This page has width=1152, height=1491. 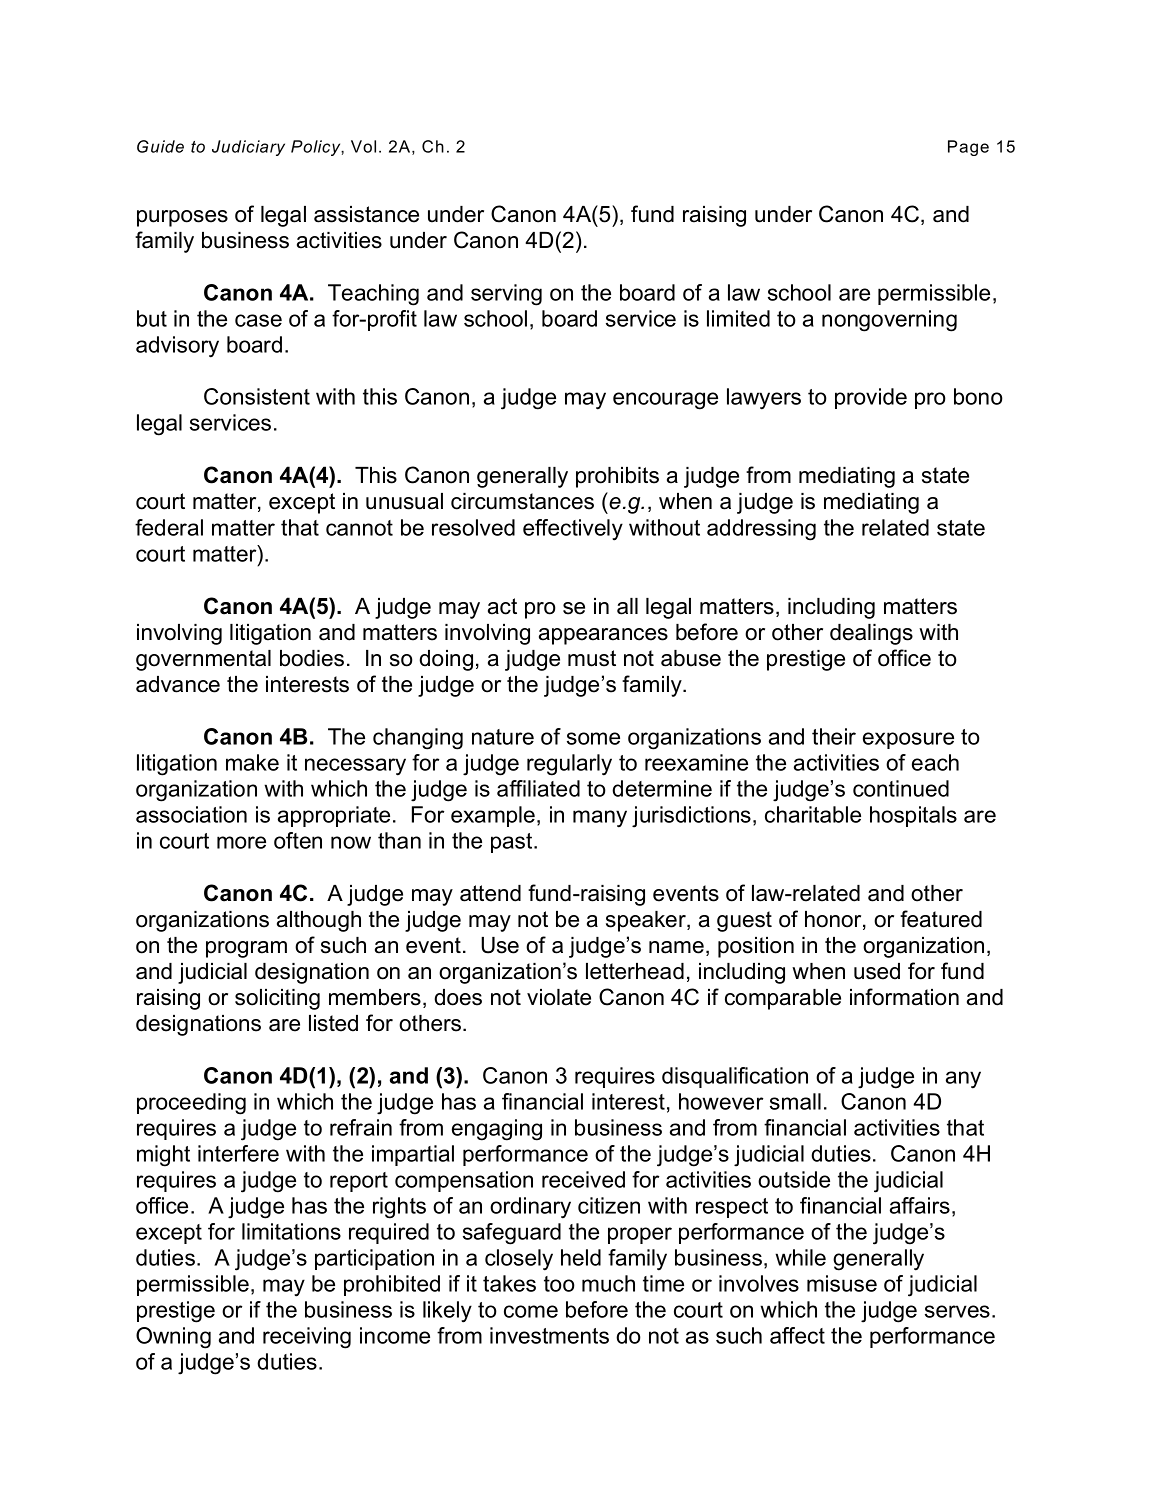 I want to click on serving, so click(x=506, y=295).
